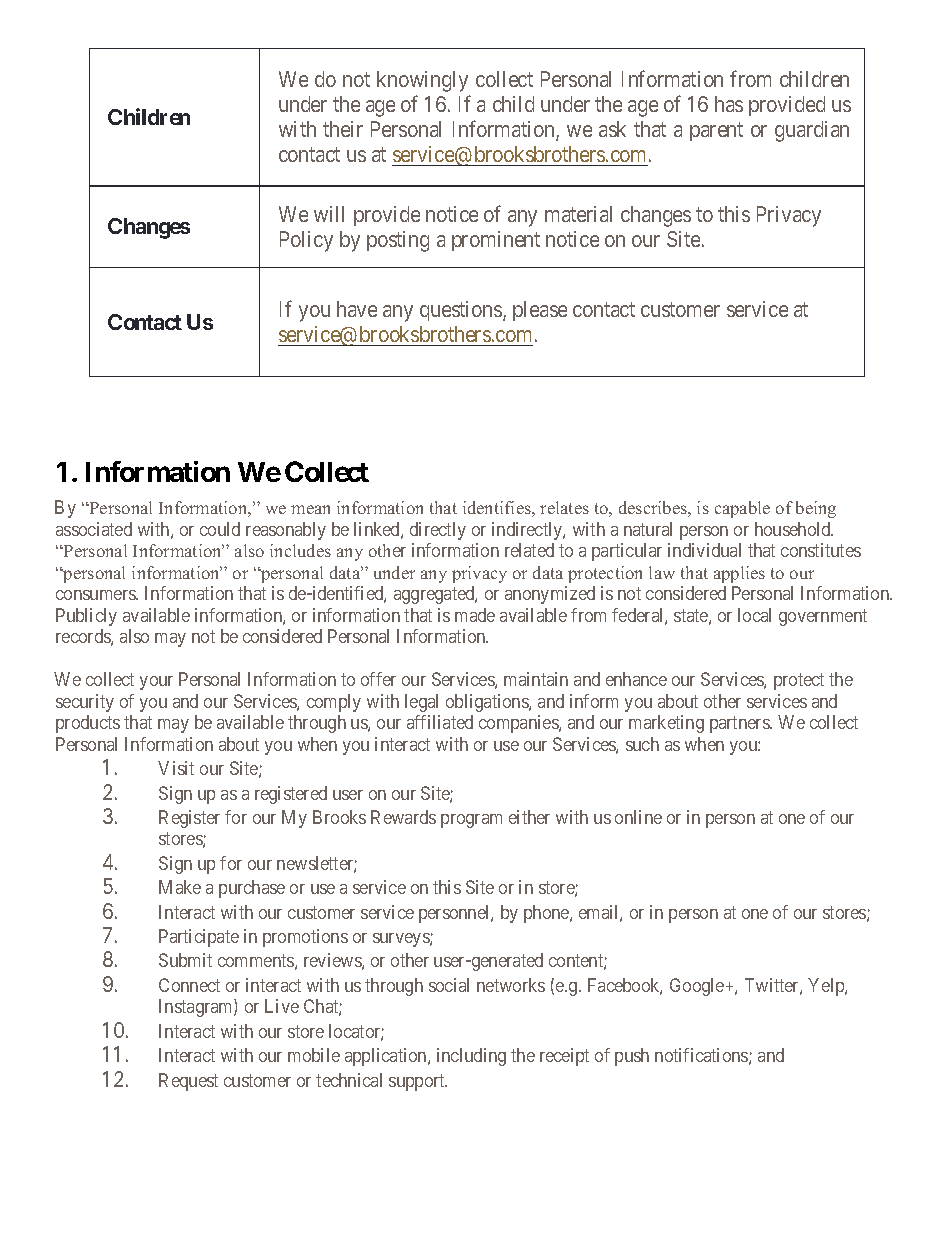  What do you see at coordinates (220, 529) in the screenshot?
I see `could` at bounding box center [220, 529].
